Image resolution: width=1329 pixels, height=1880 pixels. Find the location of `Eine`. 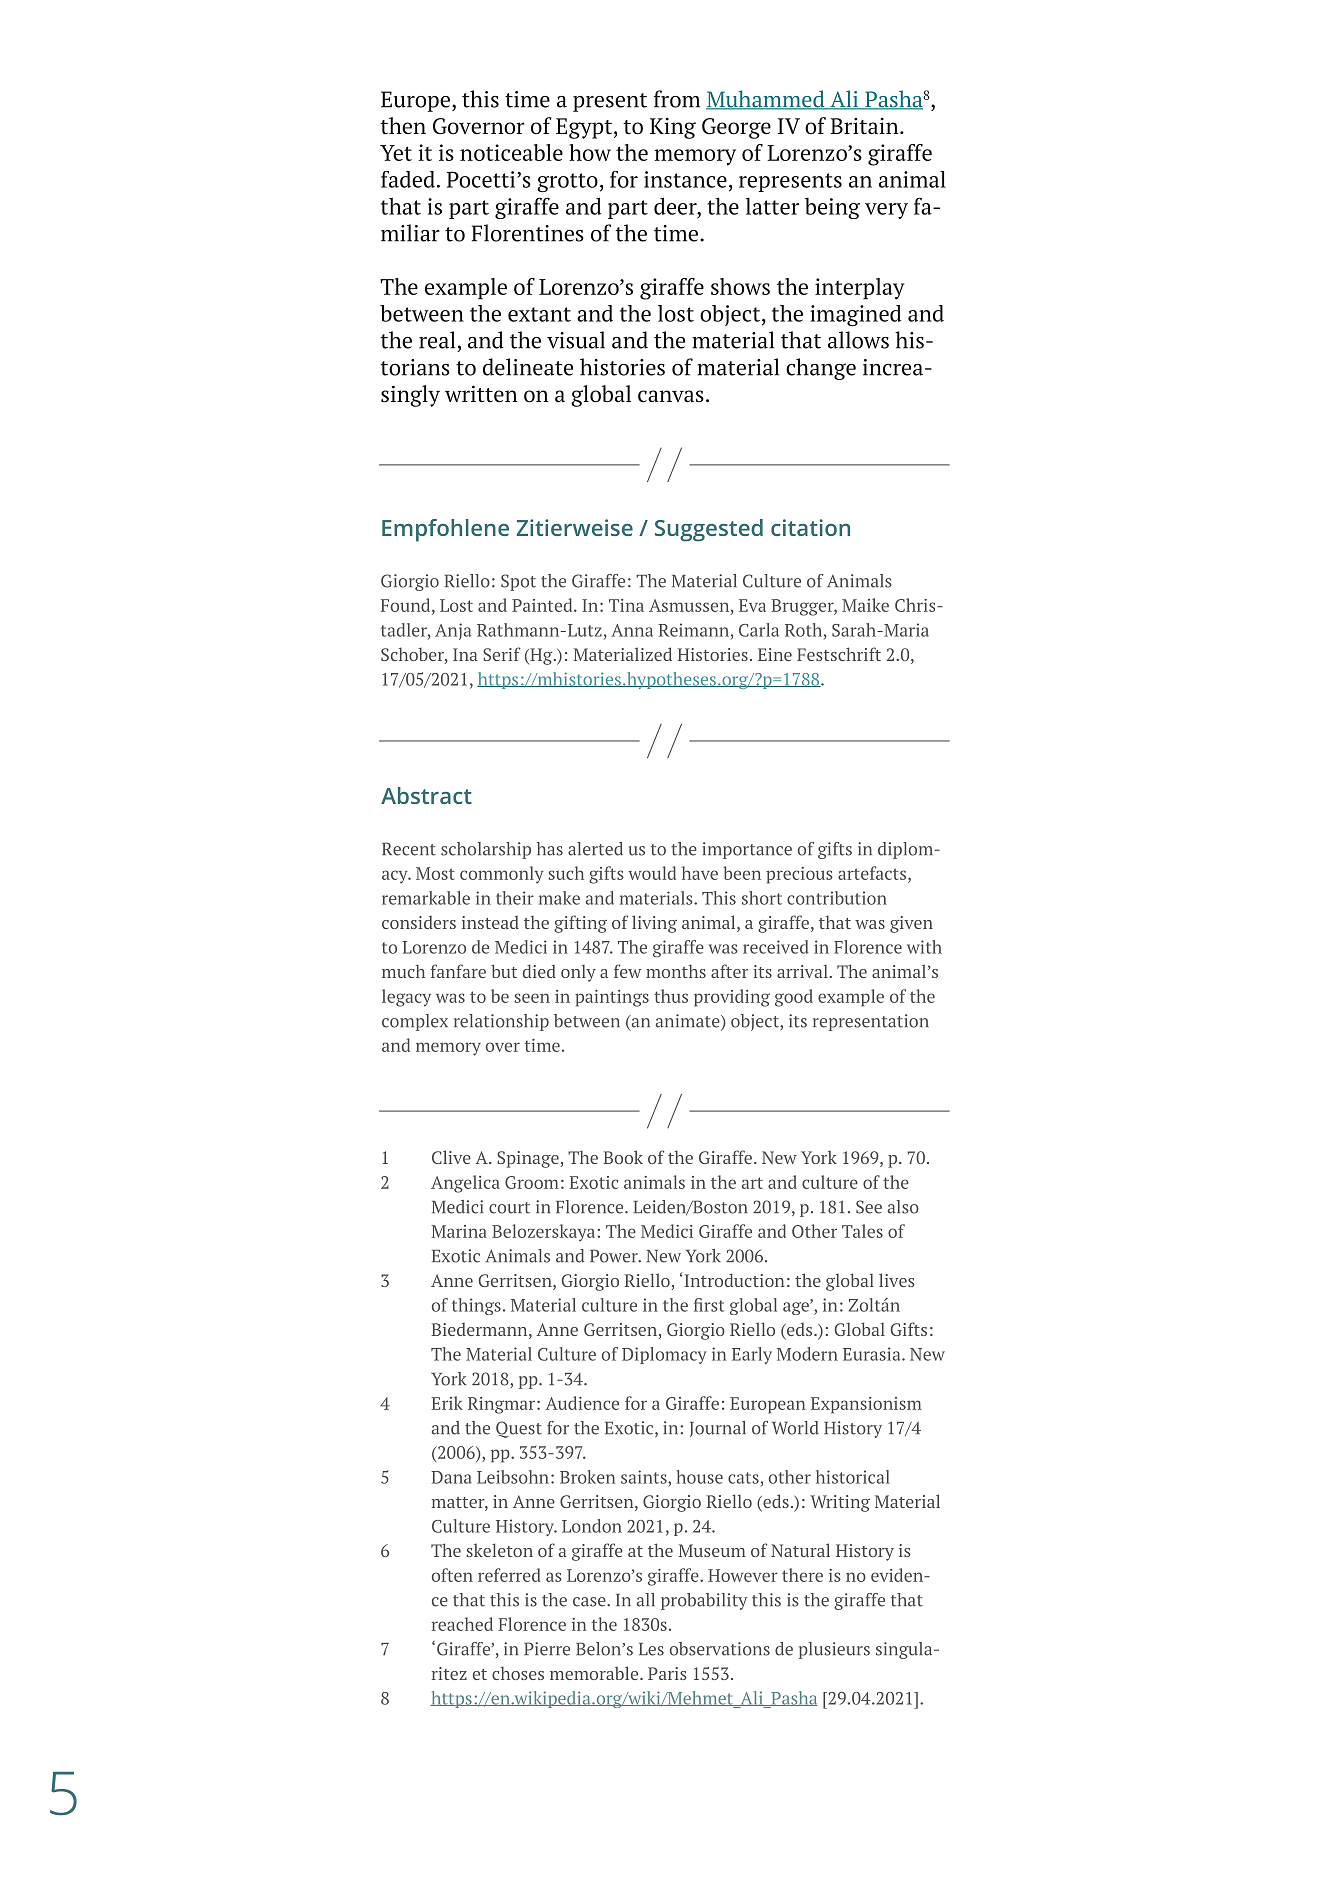

Eine is located at coordinates (775, 654).
